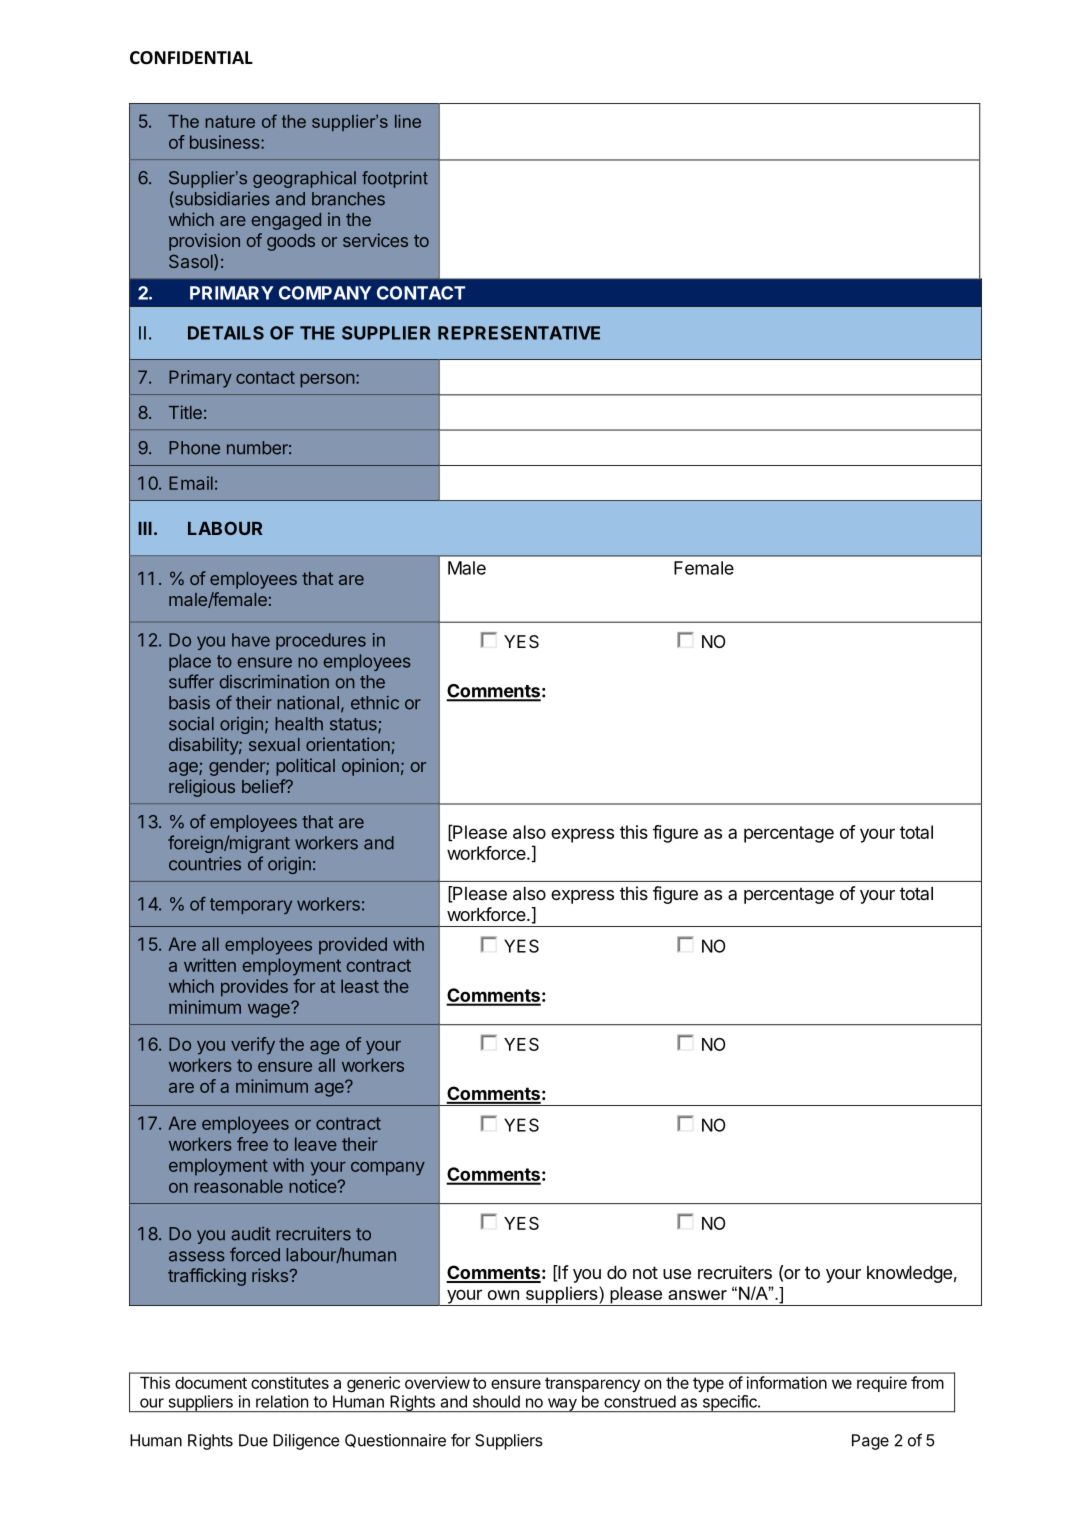 The width and height of the page is (1084, 1533). What do you see at coordinates (211, 1383) in the page?
I see `document` at bounding box center [211, 1383].
